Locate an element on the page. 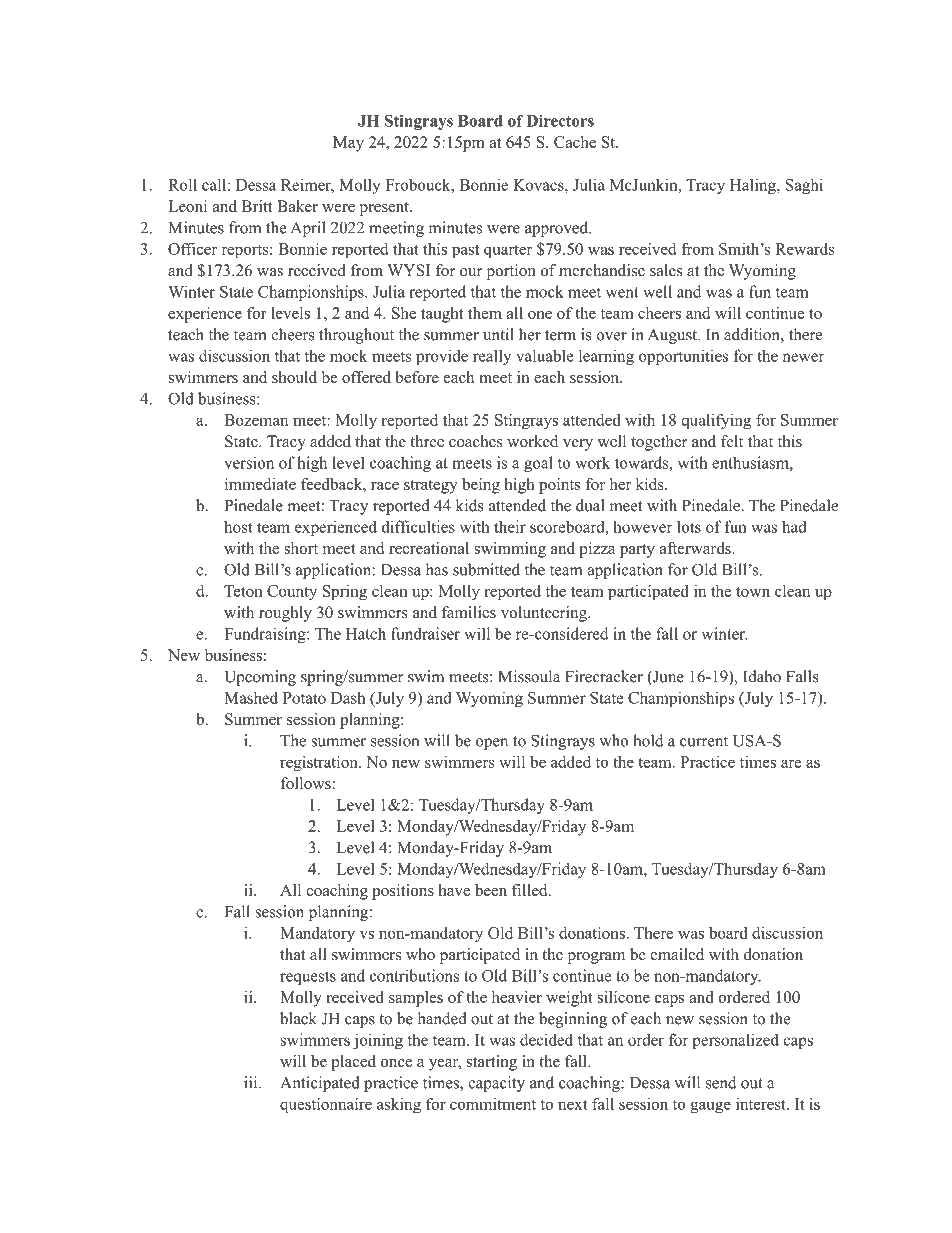 This image has width=952, height=1233. Britt is located at coordinates (257, 206).
